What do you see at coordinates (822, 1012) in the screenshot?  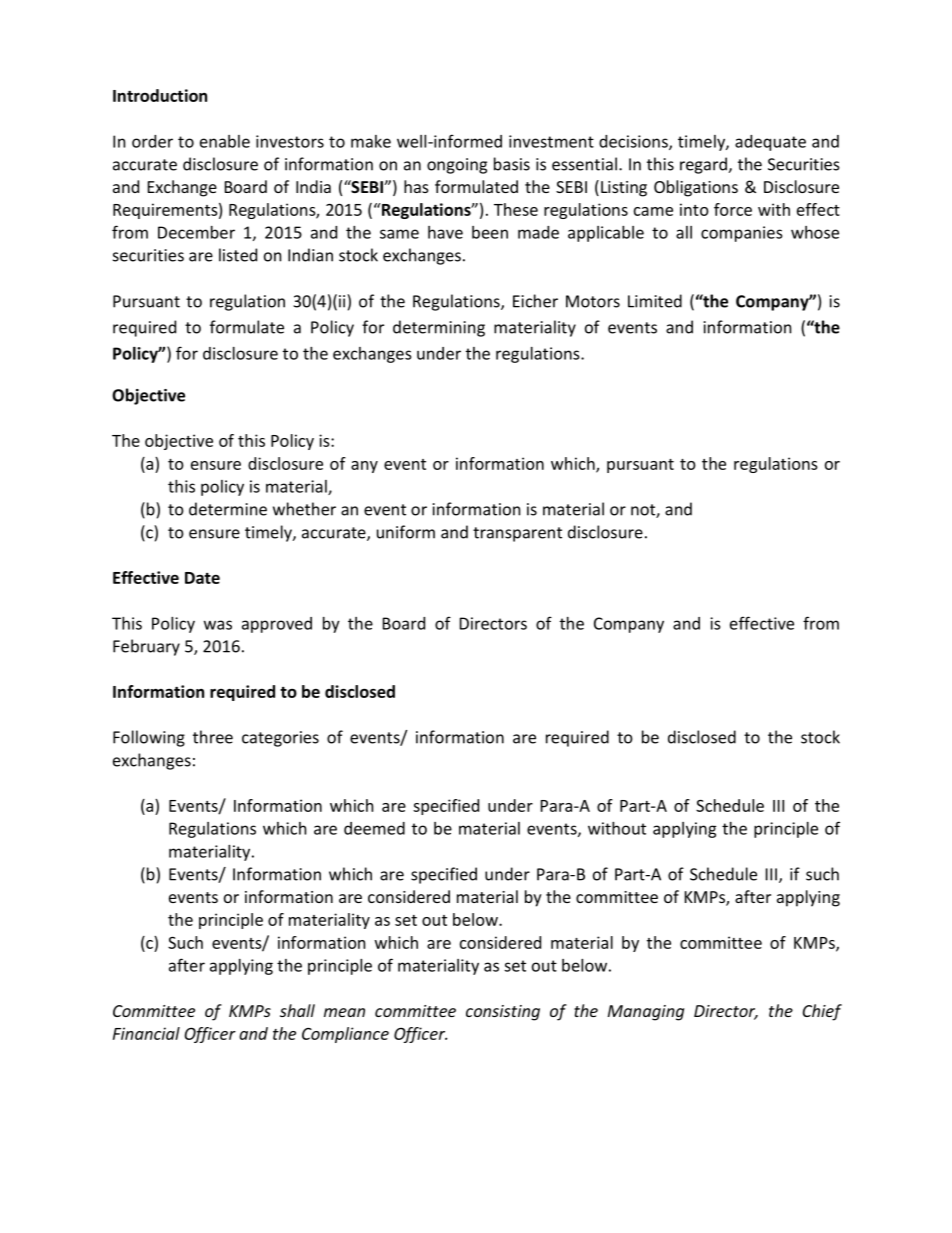 I see `Chief` at bounding box center [822, 1012].
